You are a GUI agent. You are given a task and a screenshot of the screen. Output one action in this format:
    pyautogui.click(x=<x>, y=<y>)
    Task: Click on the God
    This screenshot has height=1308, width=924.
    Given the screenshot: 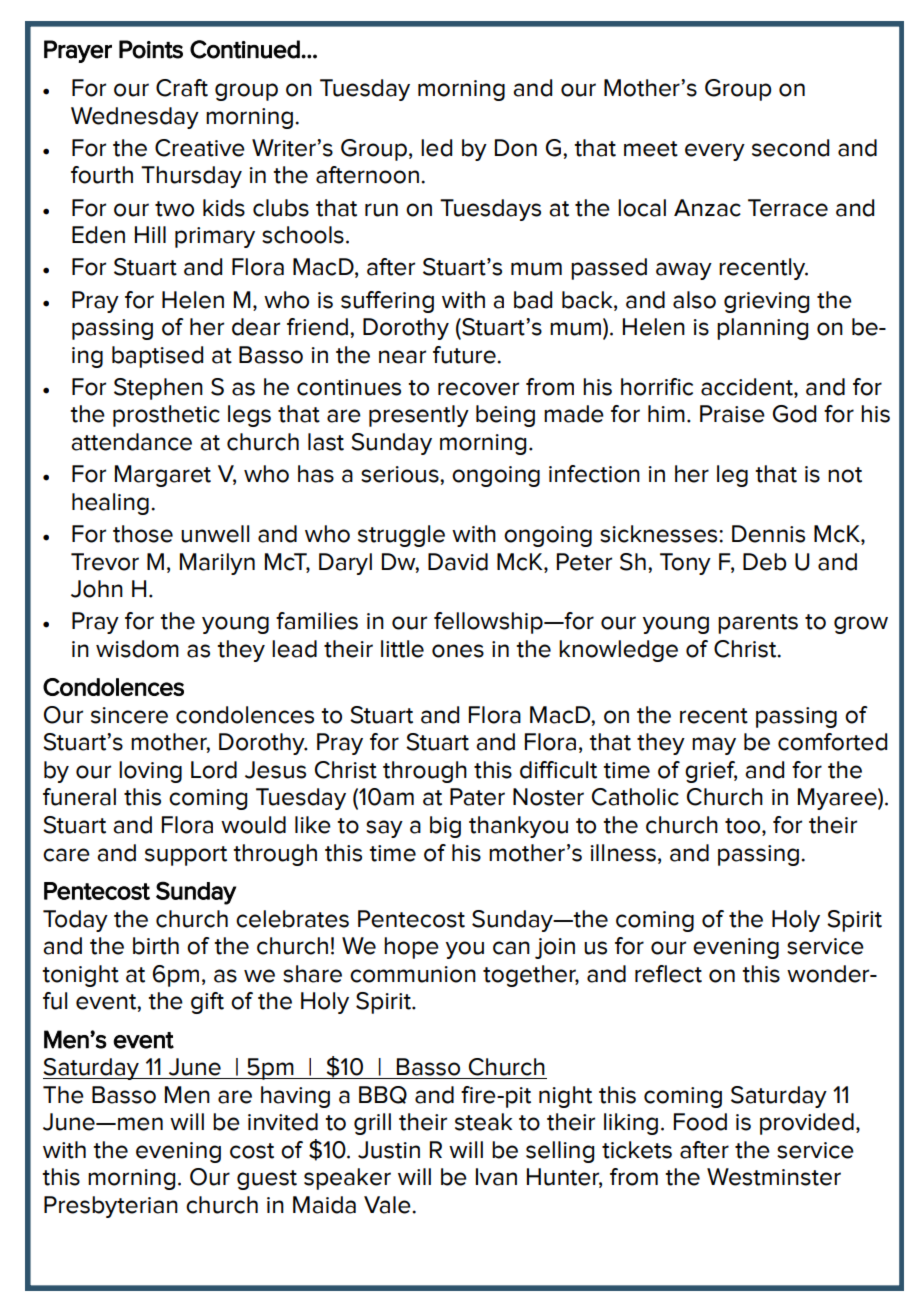 What is the action you would take?
    pyautogui.click(x=794, y=414)
